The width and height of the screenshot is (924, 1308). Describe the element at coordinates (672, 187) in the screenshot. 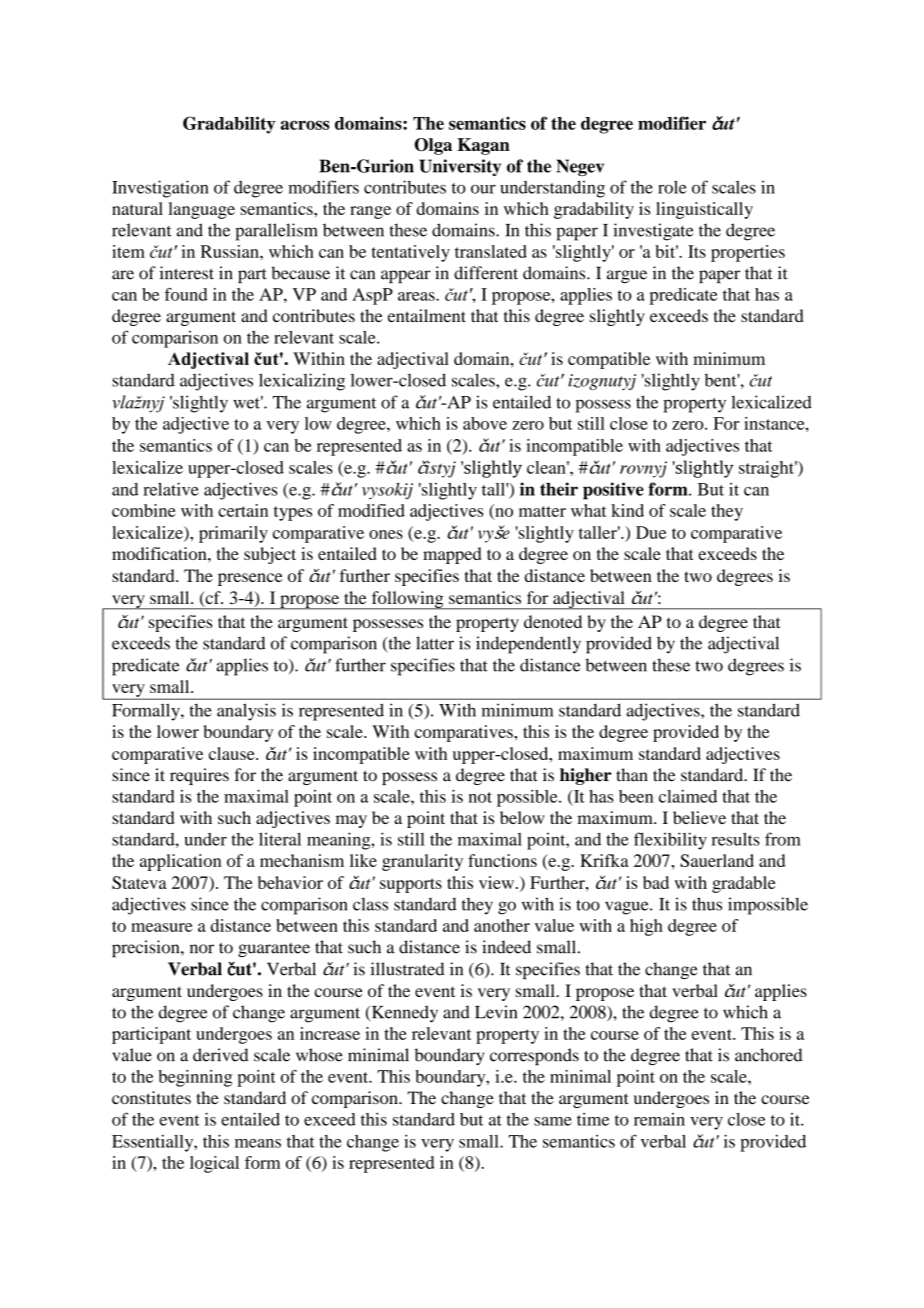

I see `role` at that location.
